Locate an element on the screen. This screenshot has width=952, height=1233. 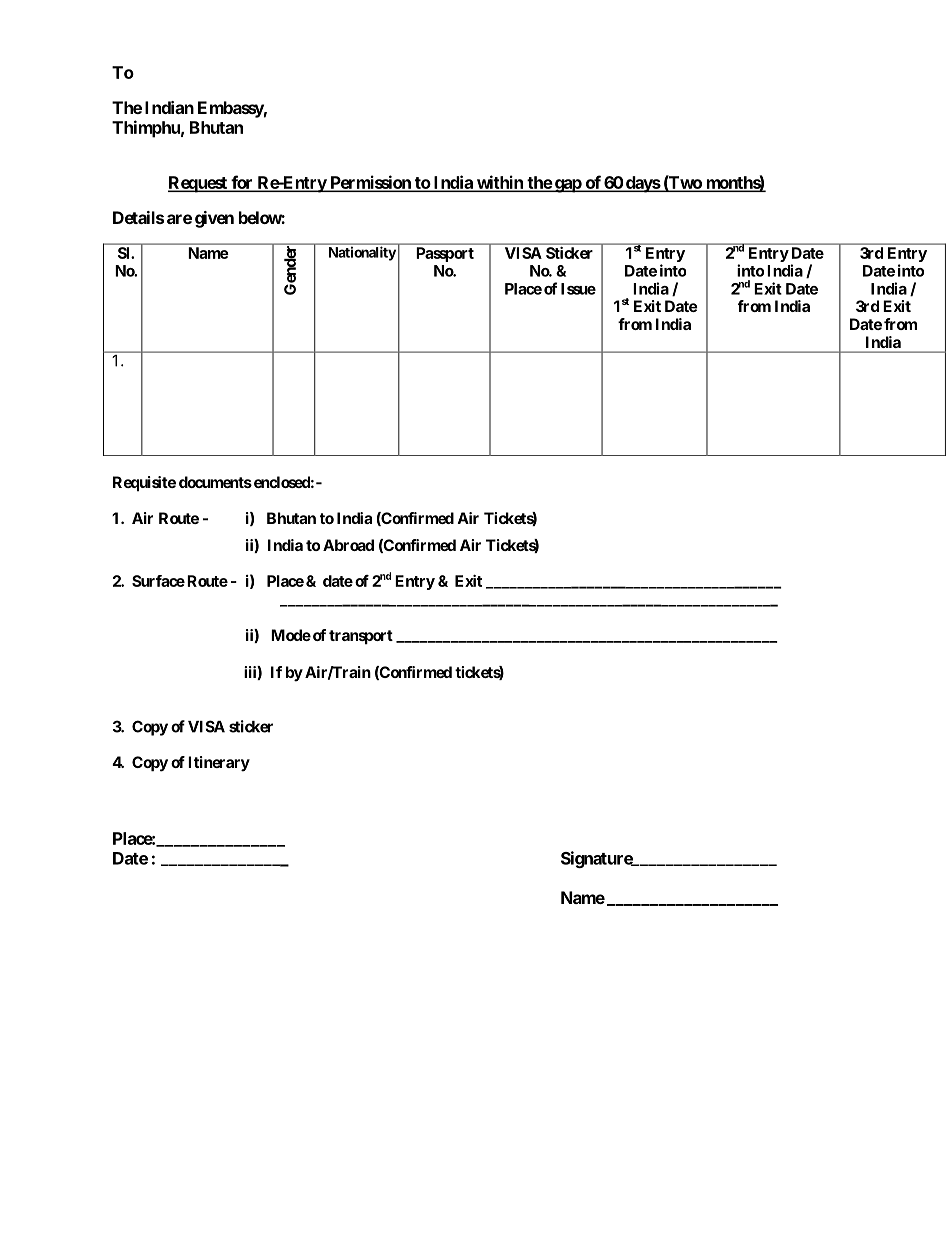
Itinerary is located at coordinates (219, 764).
